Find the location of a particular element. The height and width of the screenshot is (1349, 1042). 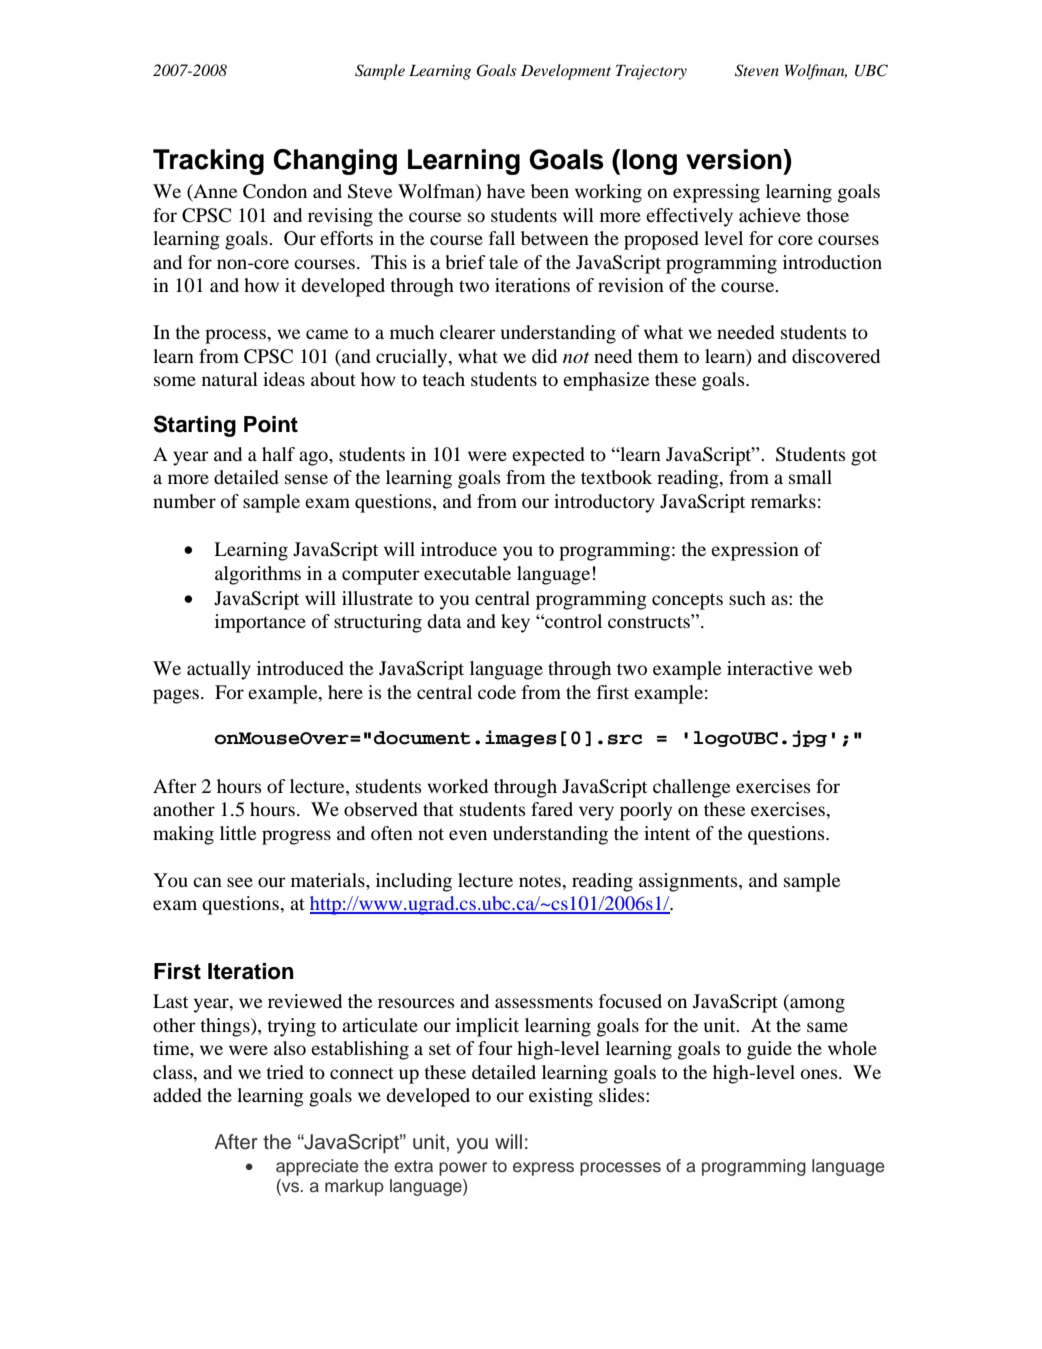

Tracking is located at coordinates (208, 162).
